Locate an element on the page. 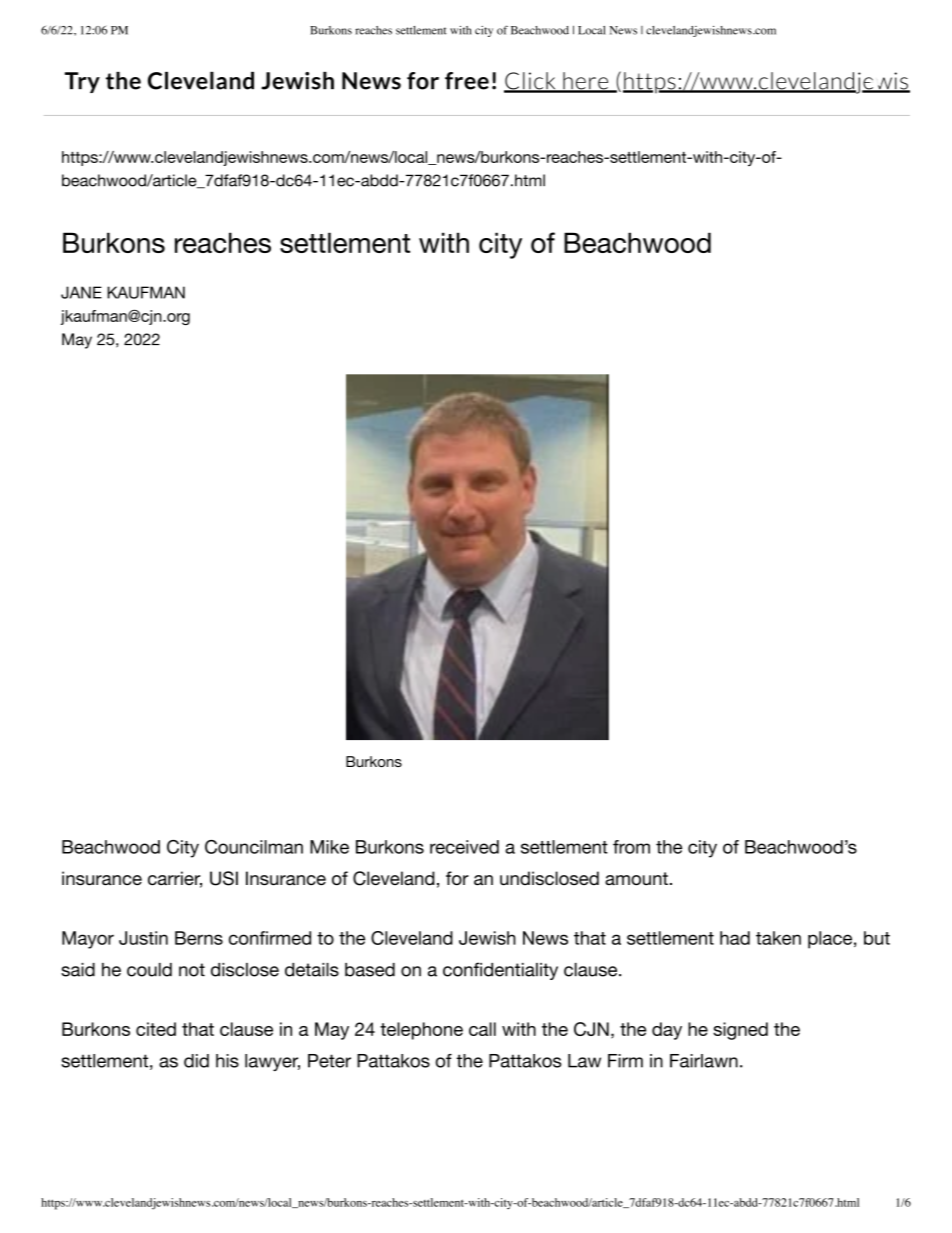  JANE is located at coordinates (81, 292).
